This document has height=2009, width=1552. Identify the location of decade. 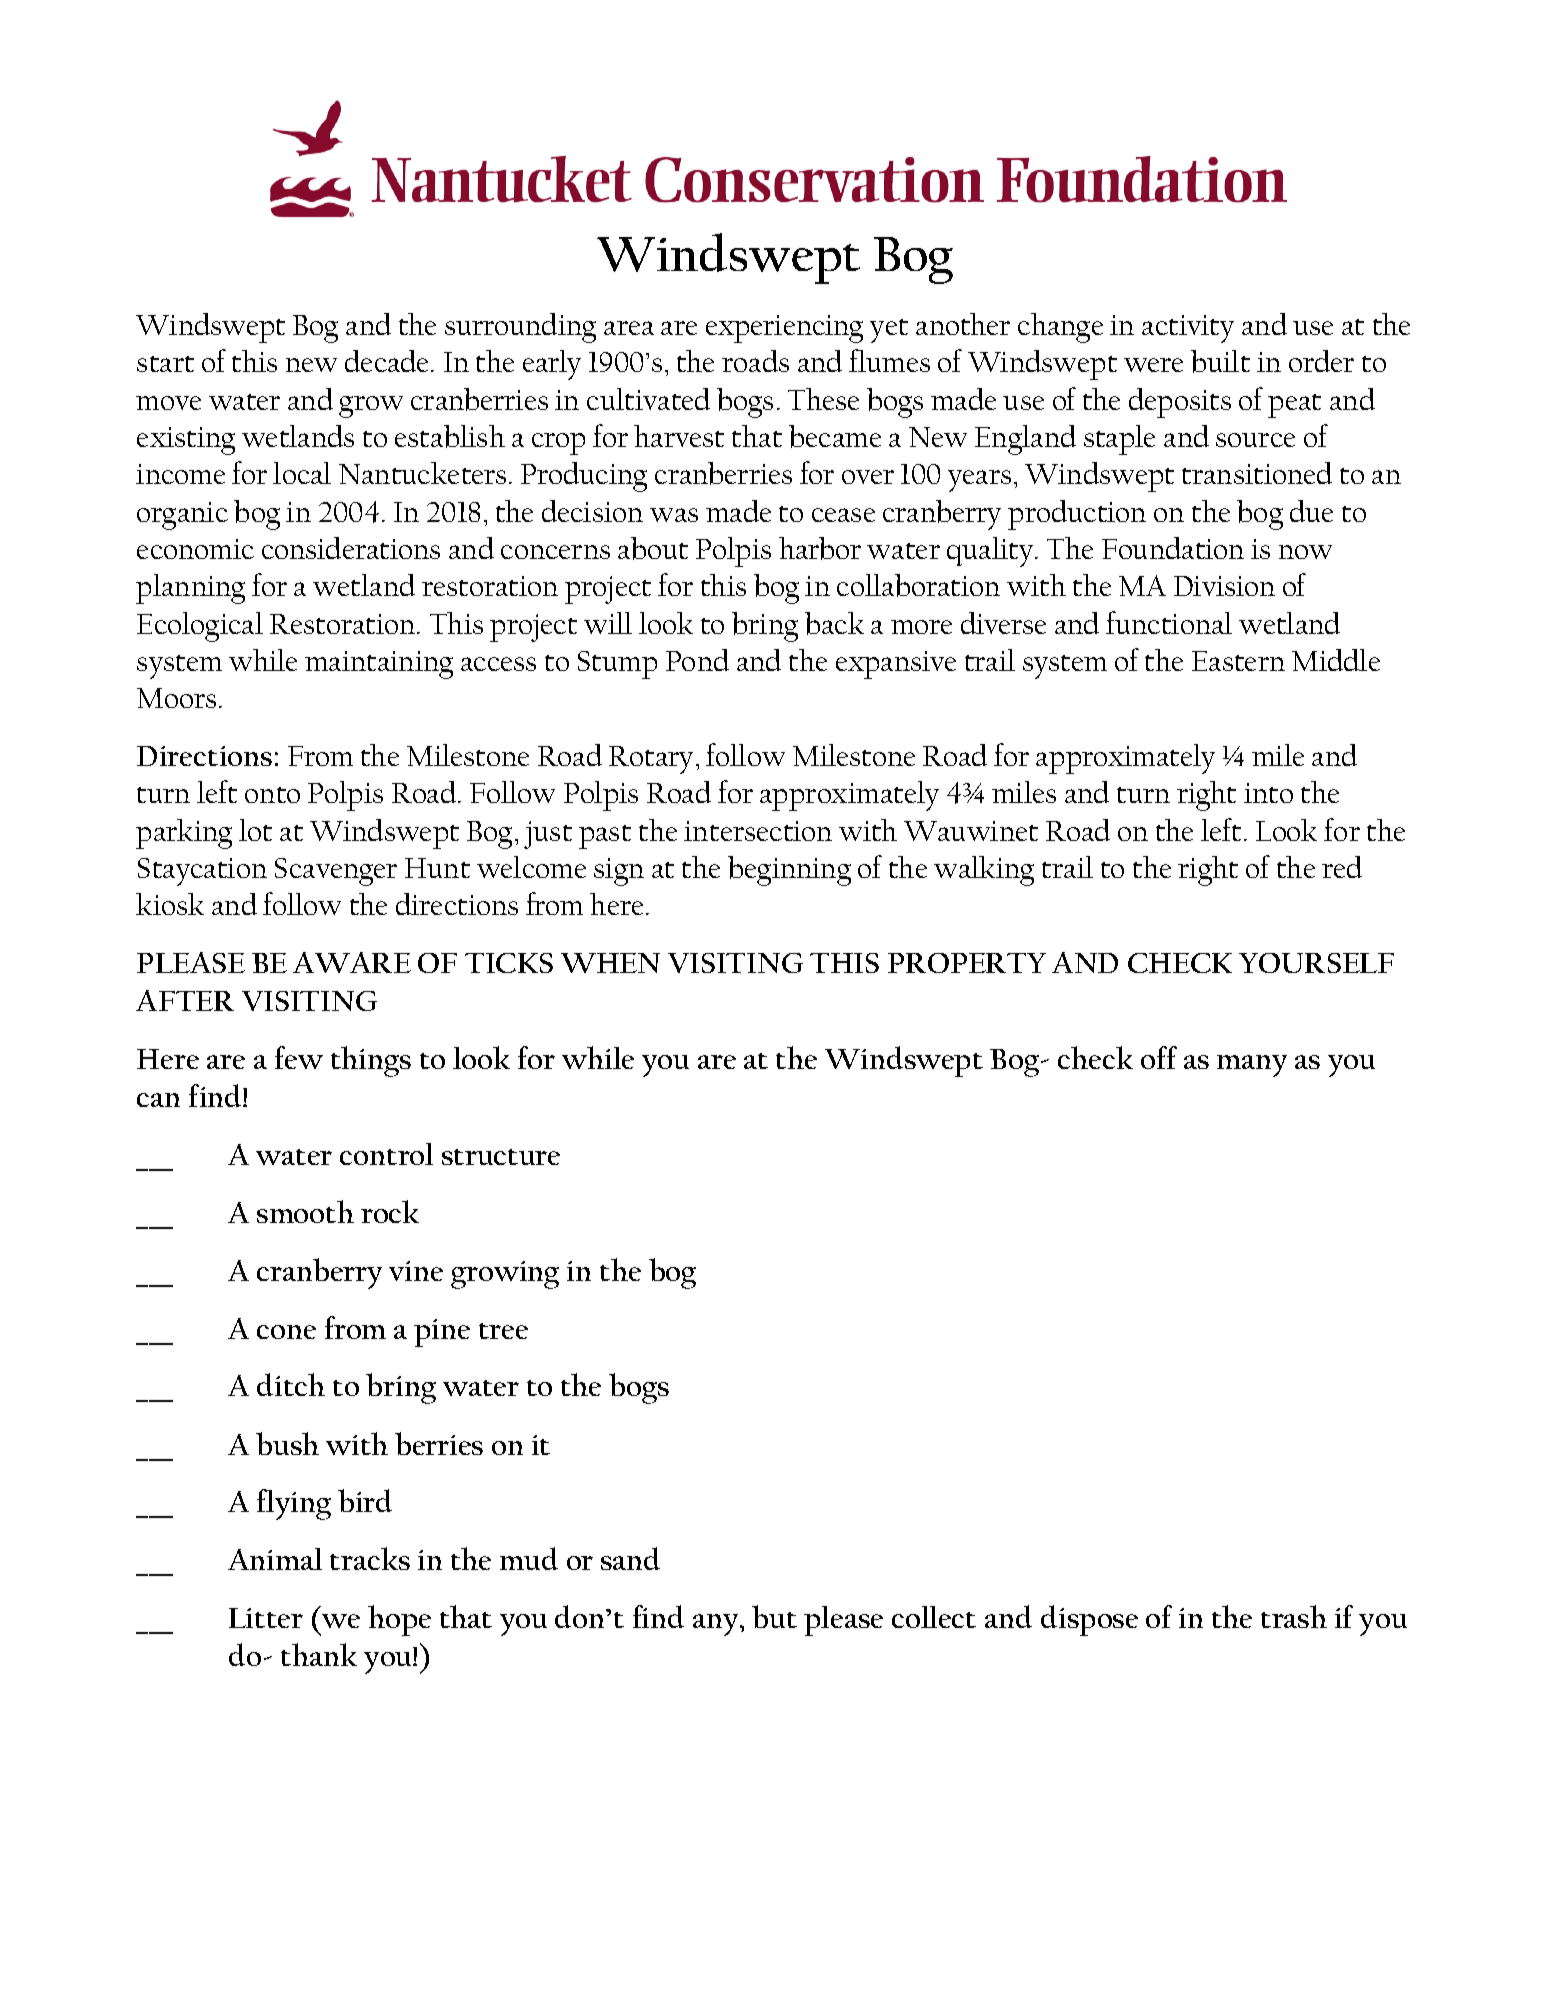
(388, 361).
